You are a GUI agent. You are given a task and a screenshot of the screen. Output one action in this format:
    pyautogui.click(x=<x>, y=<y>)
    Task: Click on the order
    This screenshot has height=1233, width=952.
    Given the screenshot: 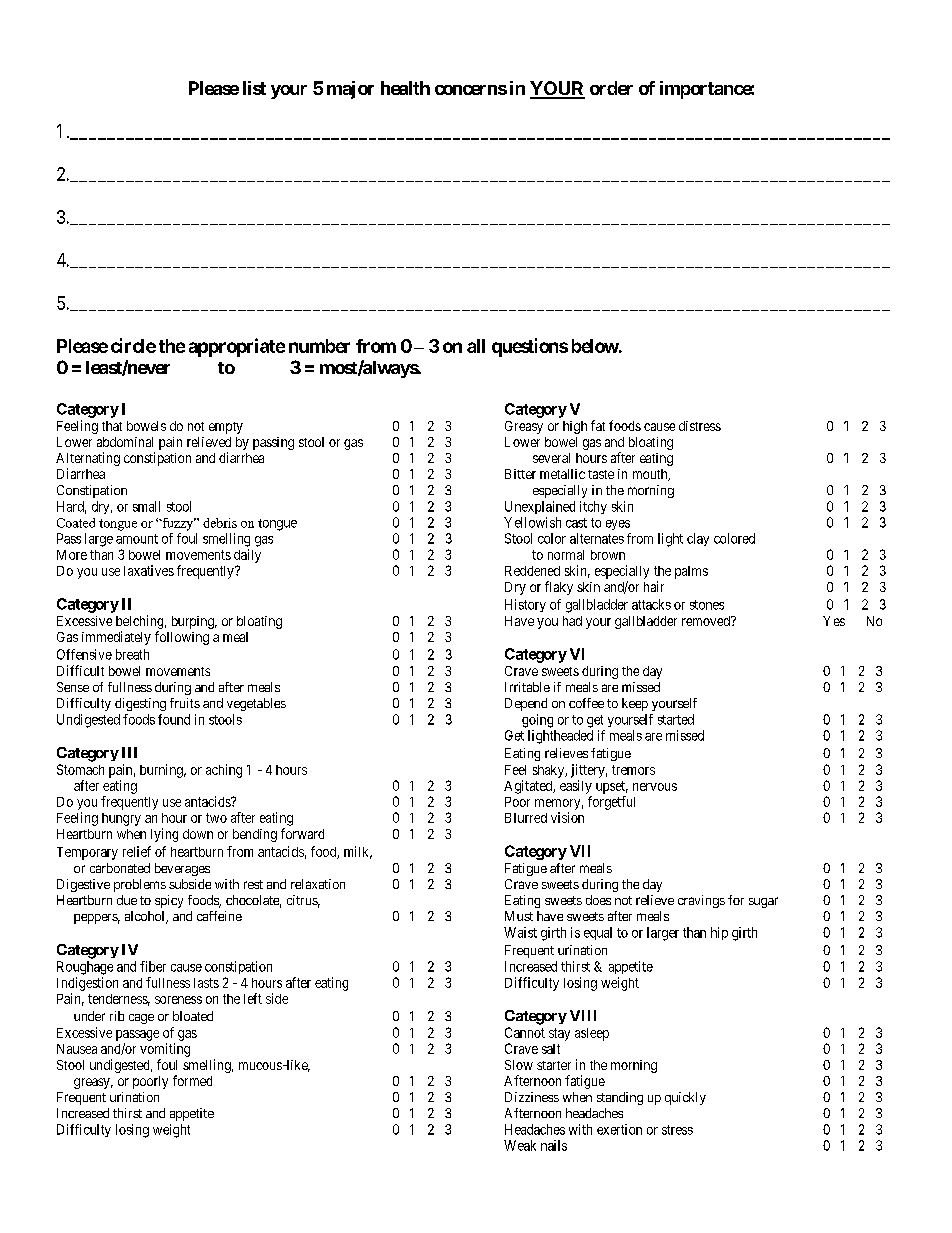 What is the action you would take?
    pyautogui.click(x=611, y=88)
